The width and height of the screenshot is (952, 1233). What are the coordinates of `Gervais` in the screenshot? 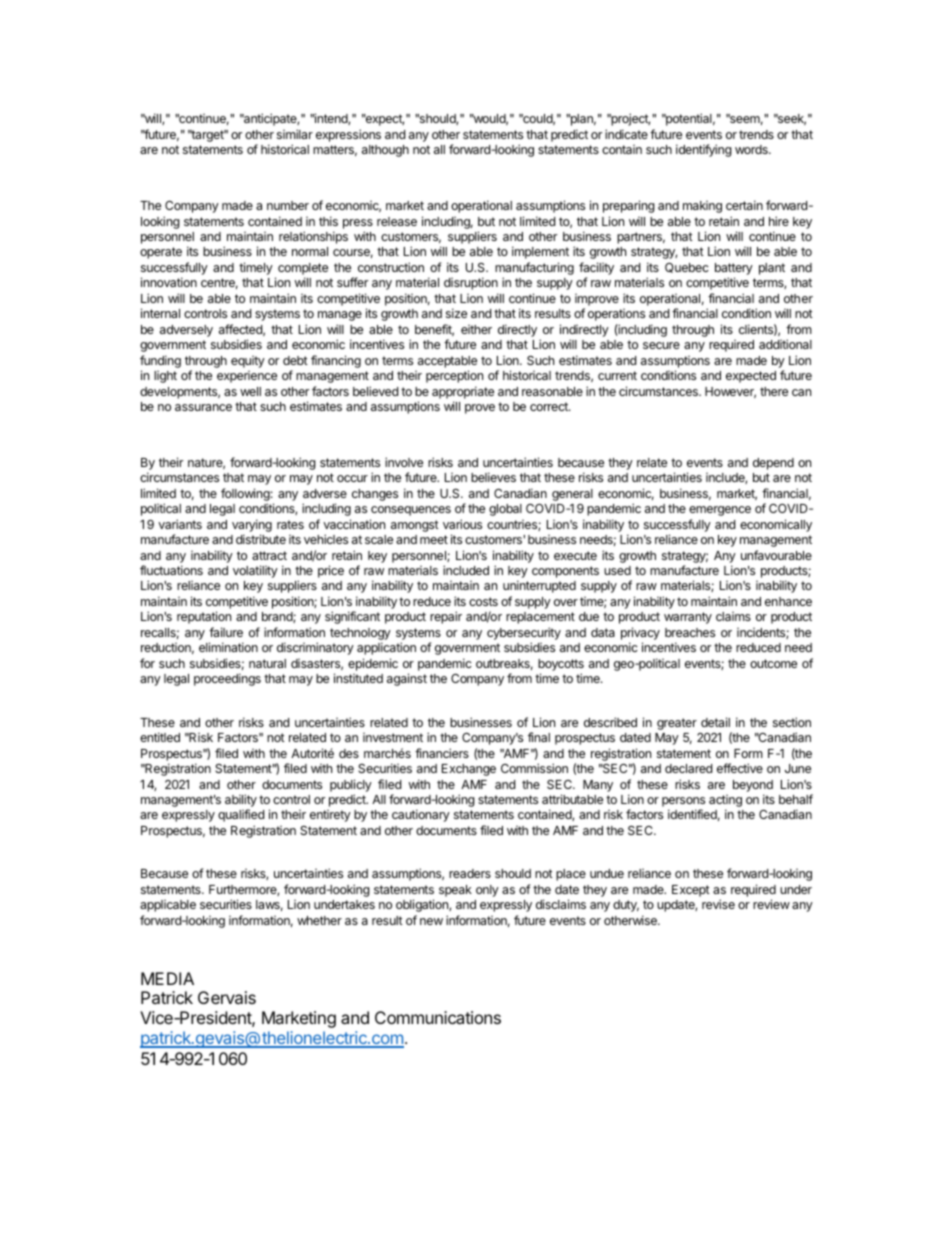 It's located at (227, 997).
